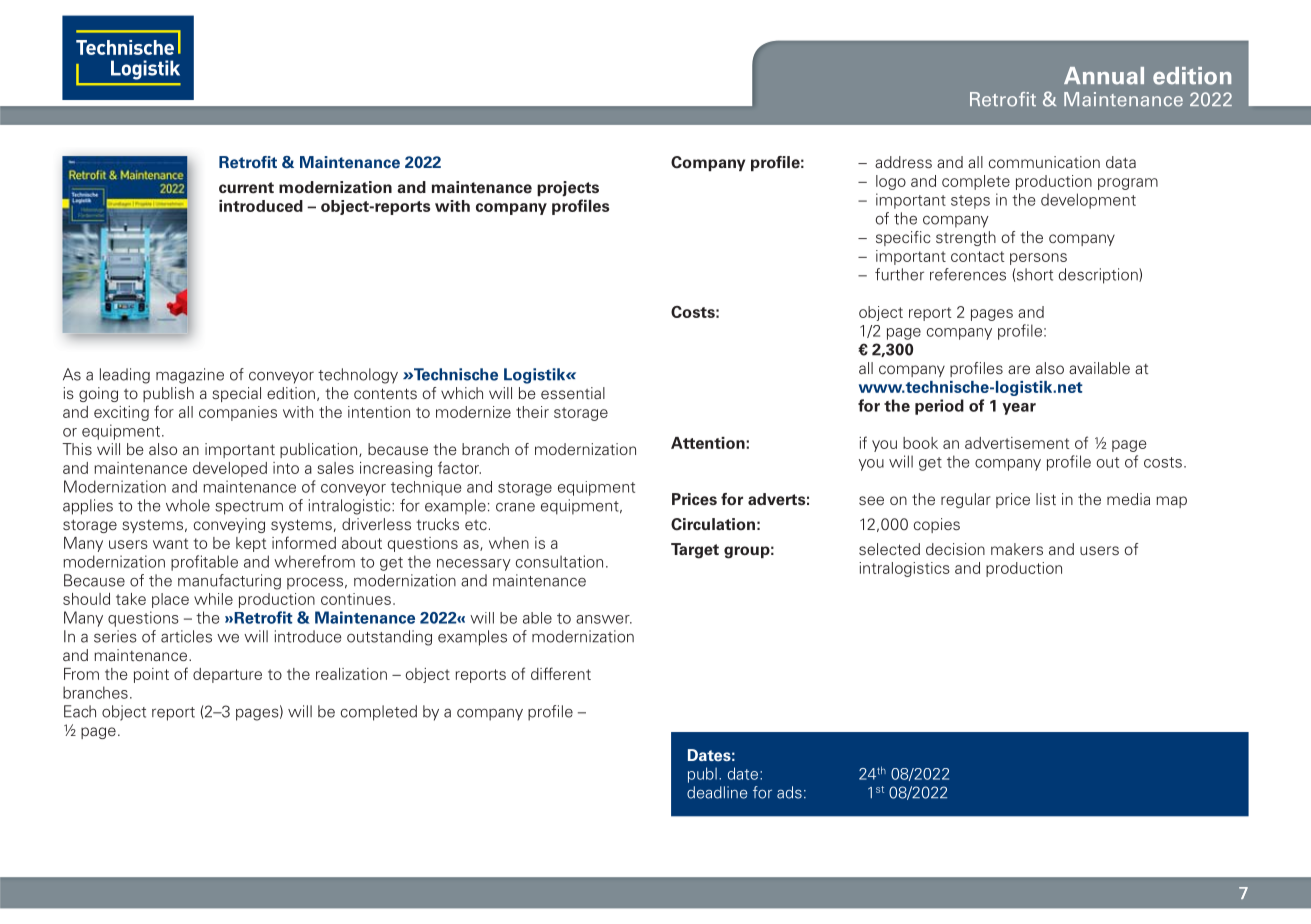 The image size is (1311, 924). I want to click on further, so click(899, 274).
